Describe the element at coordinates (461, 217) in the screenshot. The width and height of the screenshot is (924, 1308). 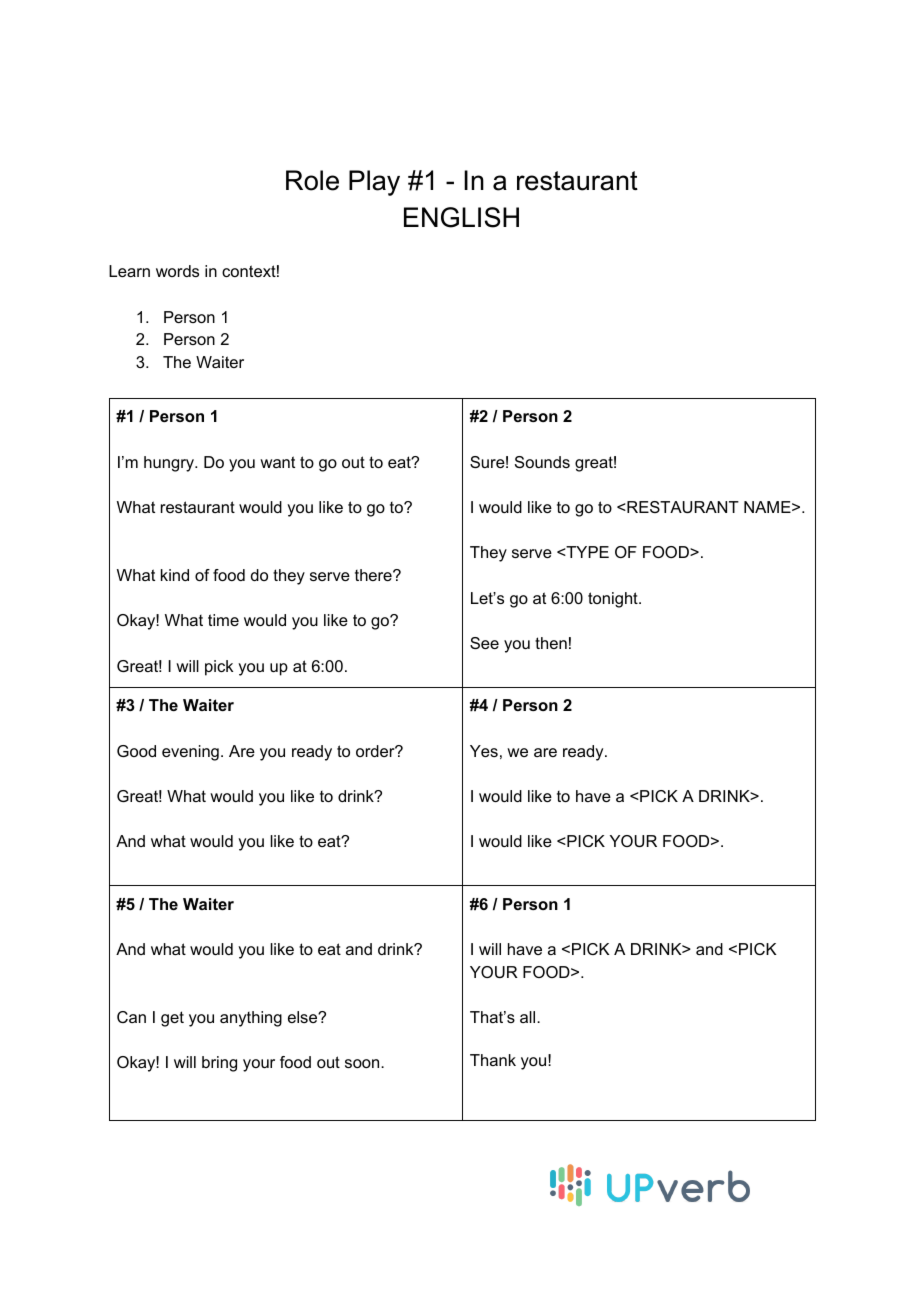
I see `ENGLISH` at that location.
